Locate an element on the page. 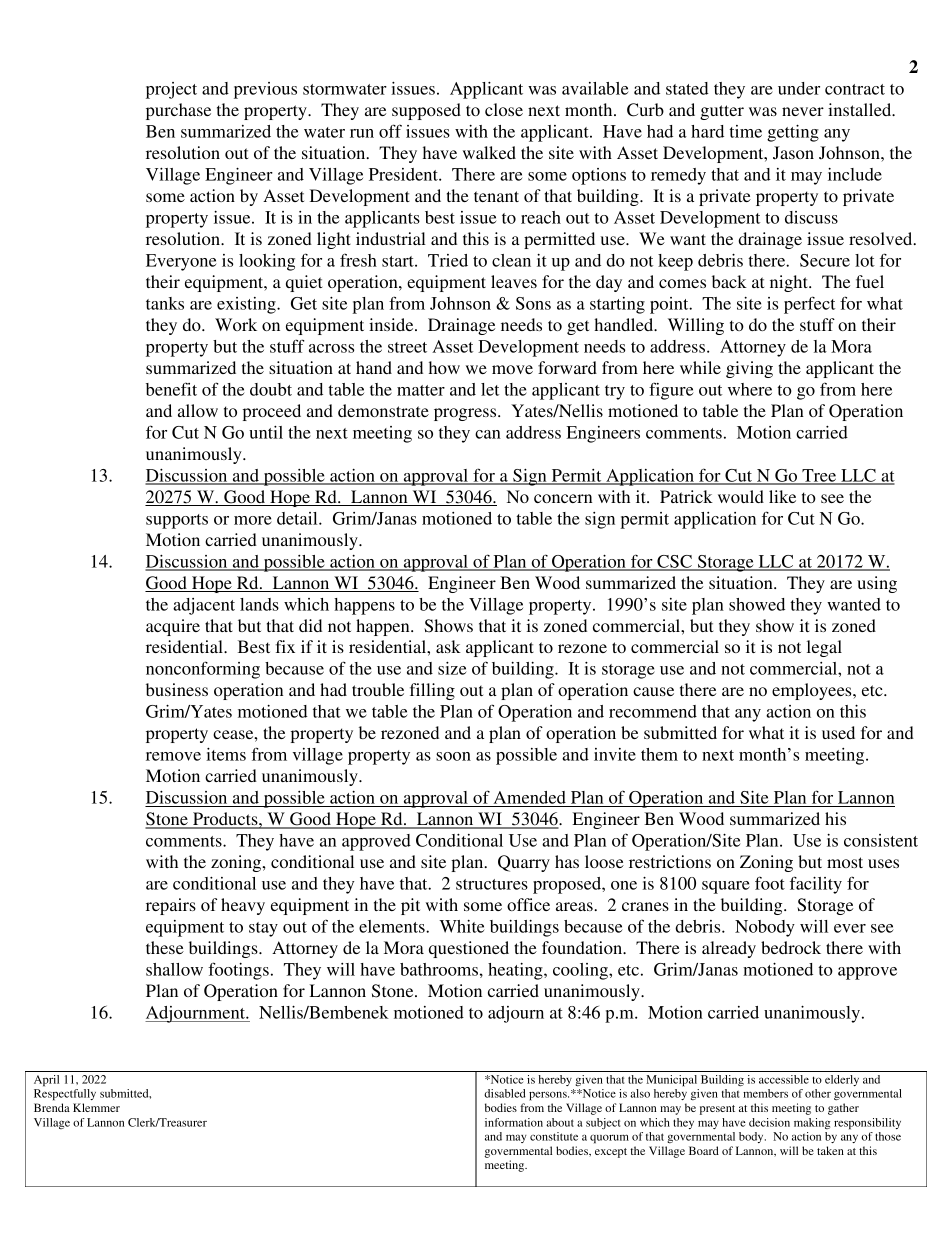  legal is located at coordinates (824, 648).
